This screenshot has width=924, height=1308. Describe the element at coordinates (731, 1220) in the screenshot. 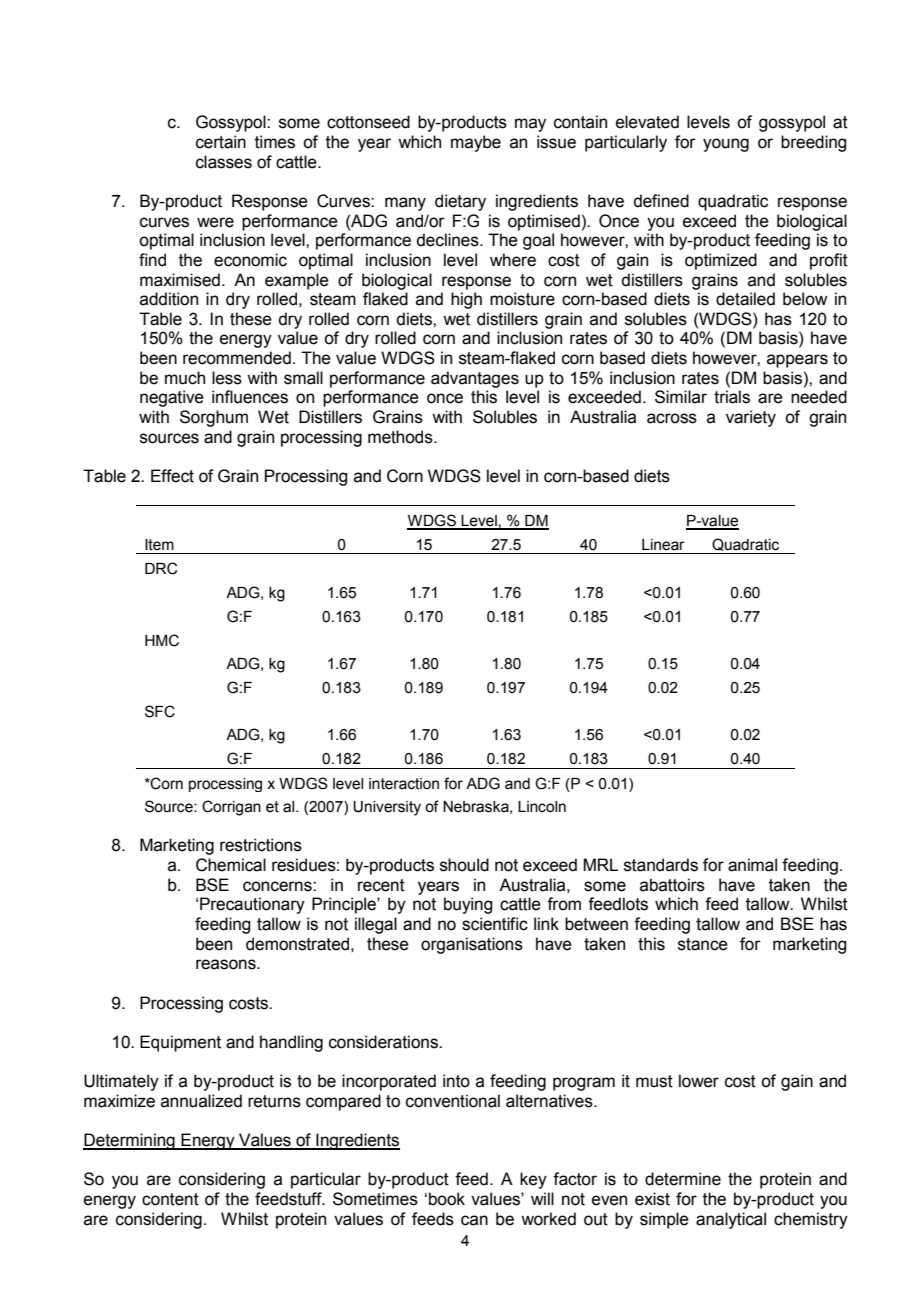

I see `analytical` at that location.
